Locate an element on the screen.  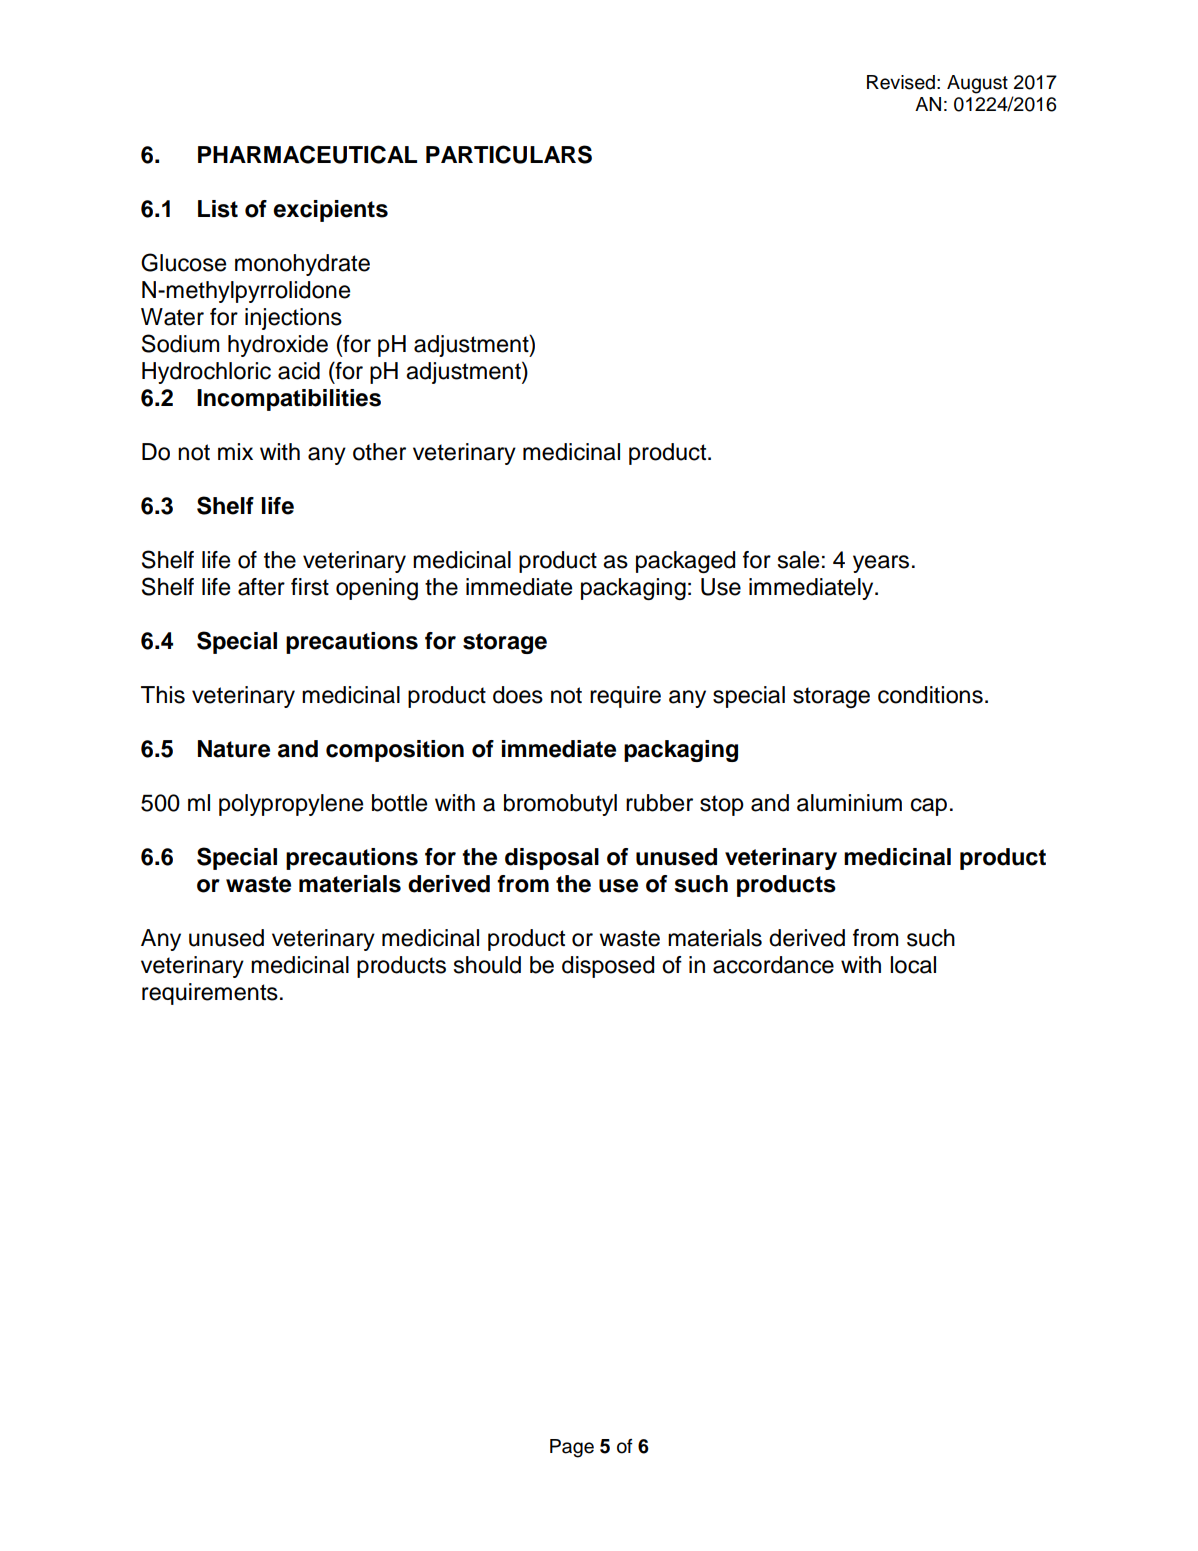
after is located at coordinates (261, 587).
